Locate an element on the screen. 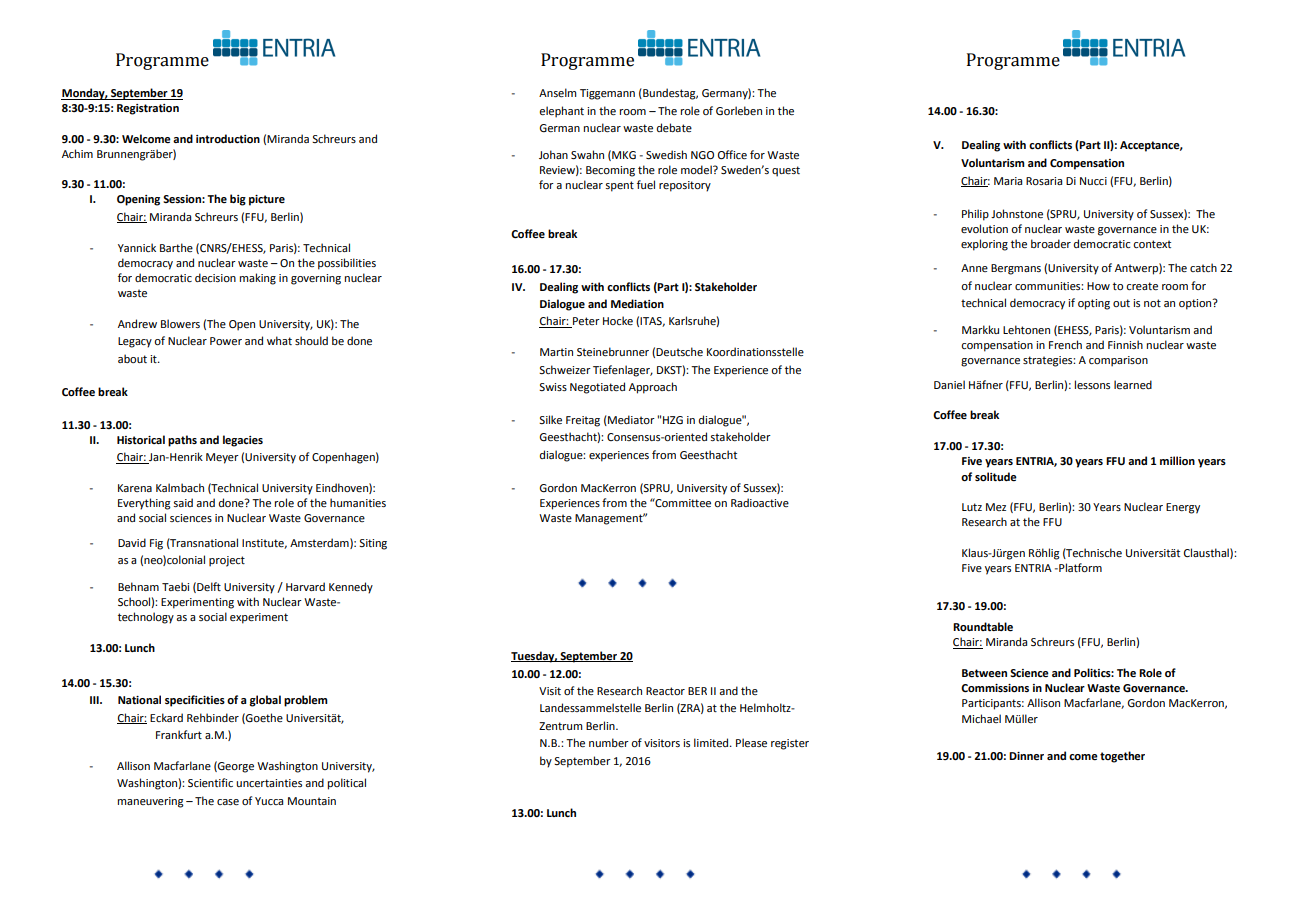  million is located at coordinates (1177, 460).
